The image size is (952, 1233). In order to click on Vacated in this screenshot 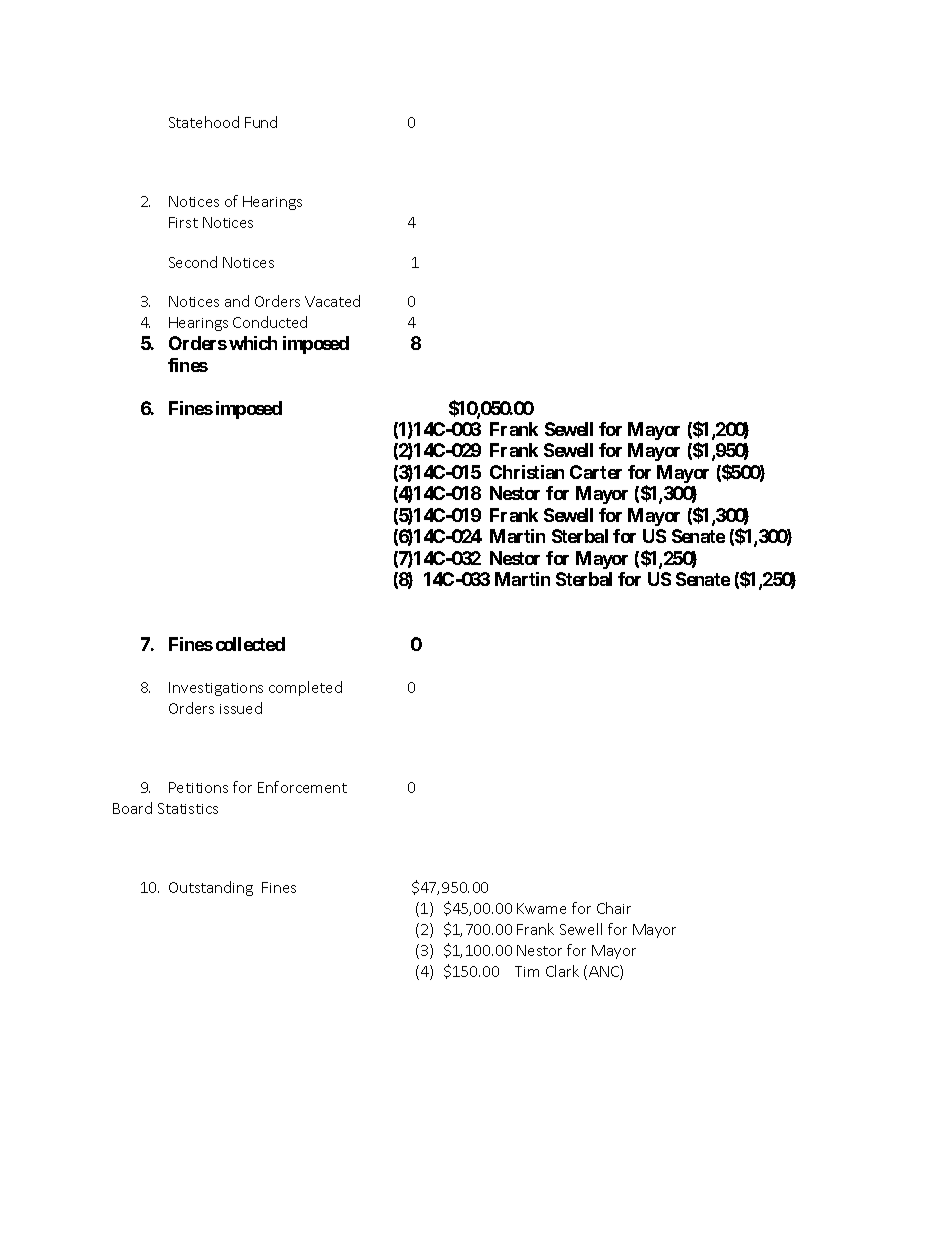, I will do `click(332, 301)`.
